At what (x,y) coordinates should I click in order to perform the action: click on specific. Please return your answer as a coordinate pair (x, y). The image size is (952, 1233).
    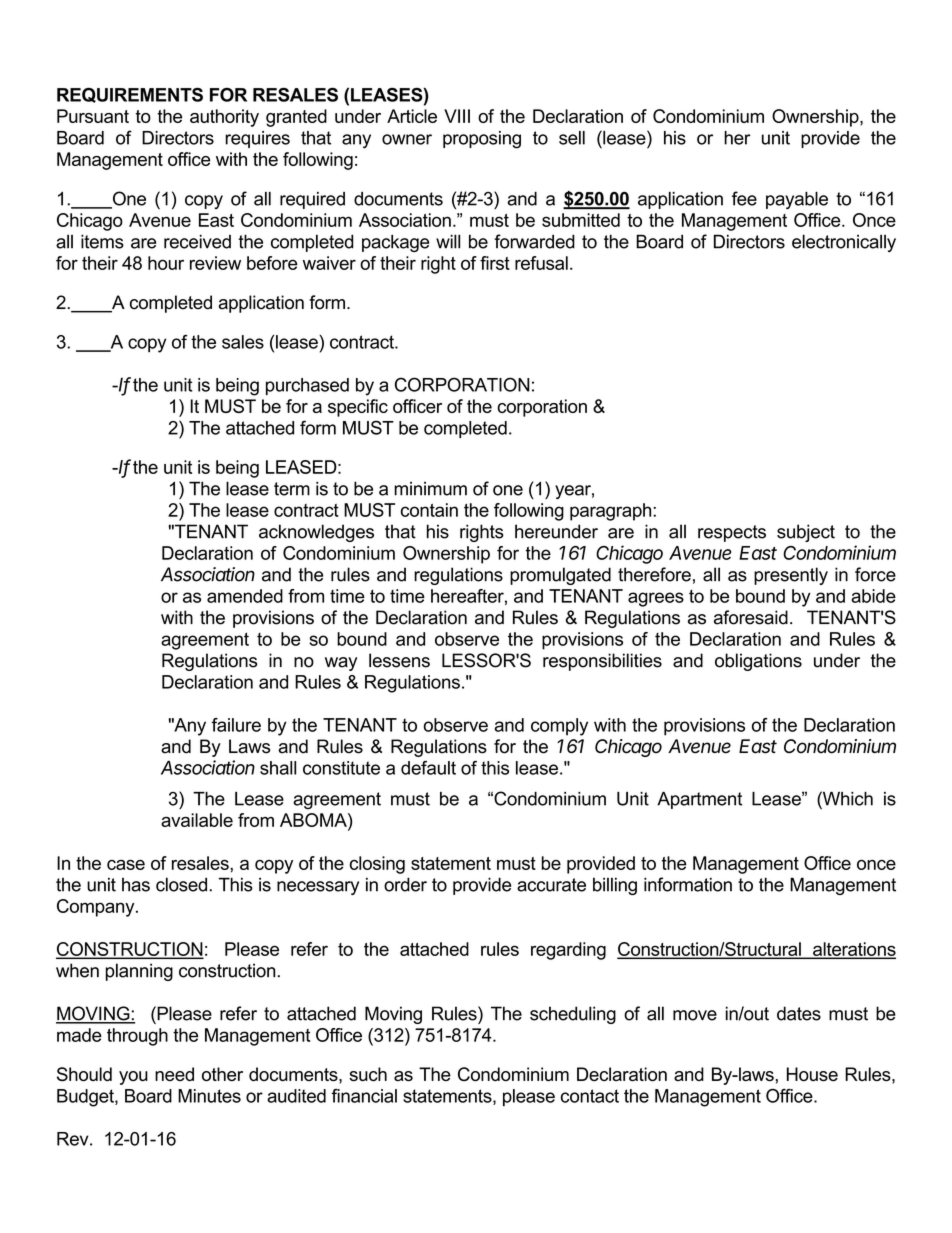
    Looking at the image, I should click on (358, 408).
